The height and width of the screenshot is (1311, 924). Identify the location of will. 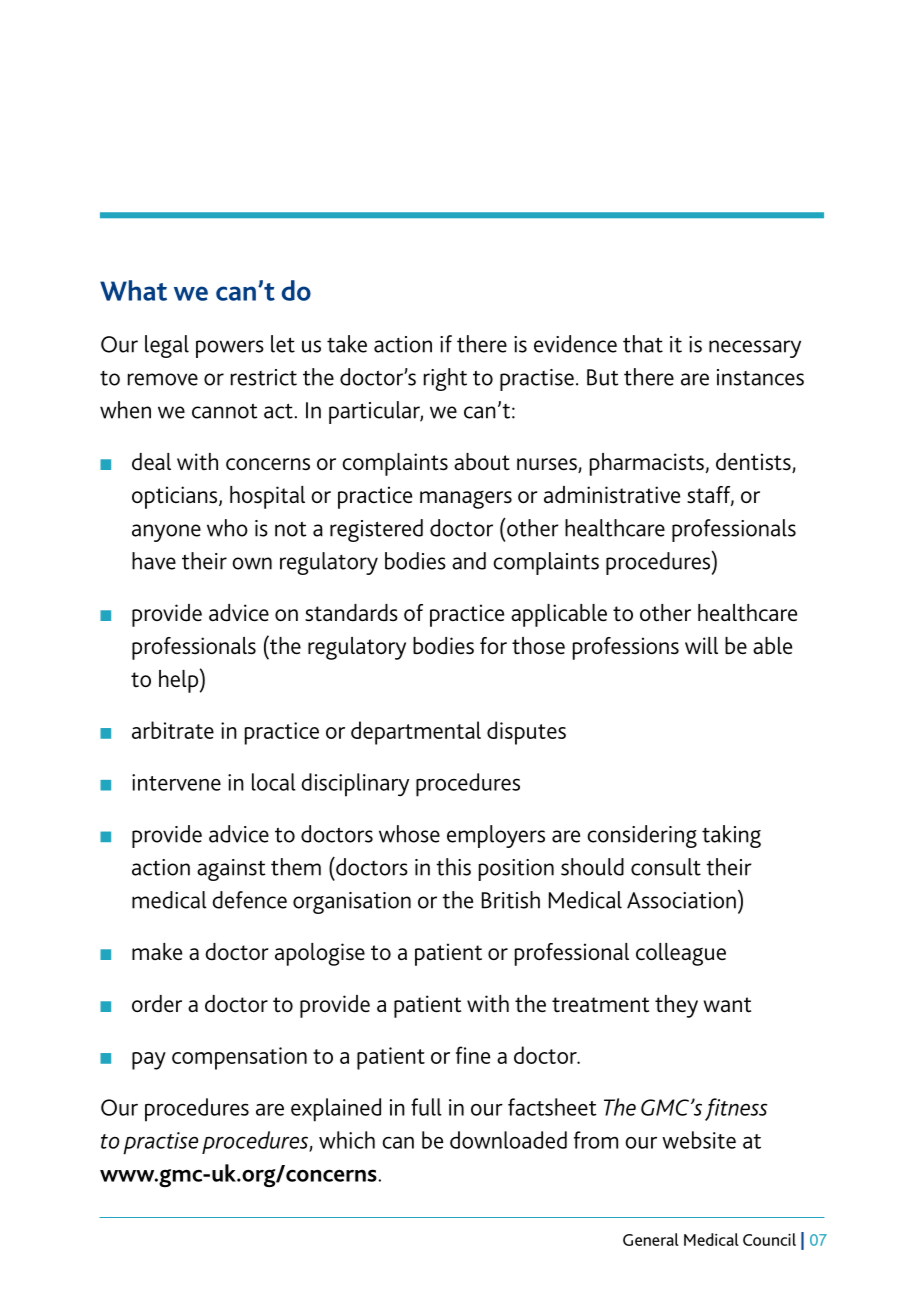
(701, 645).
